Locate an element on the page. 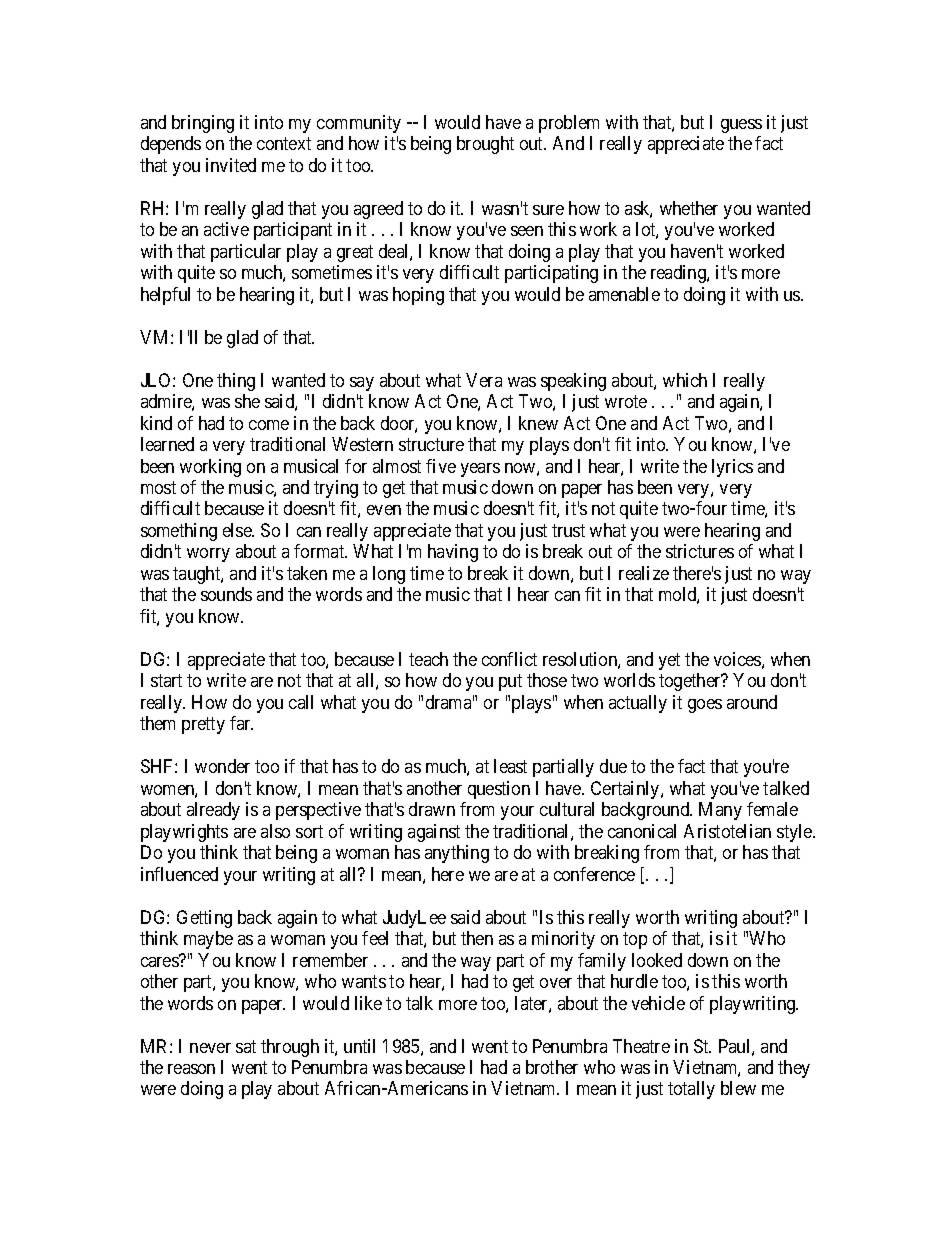 This document has height=1233, width=952. brought is located at coordinates (485, 145).
